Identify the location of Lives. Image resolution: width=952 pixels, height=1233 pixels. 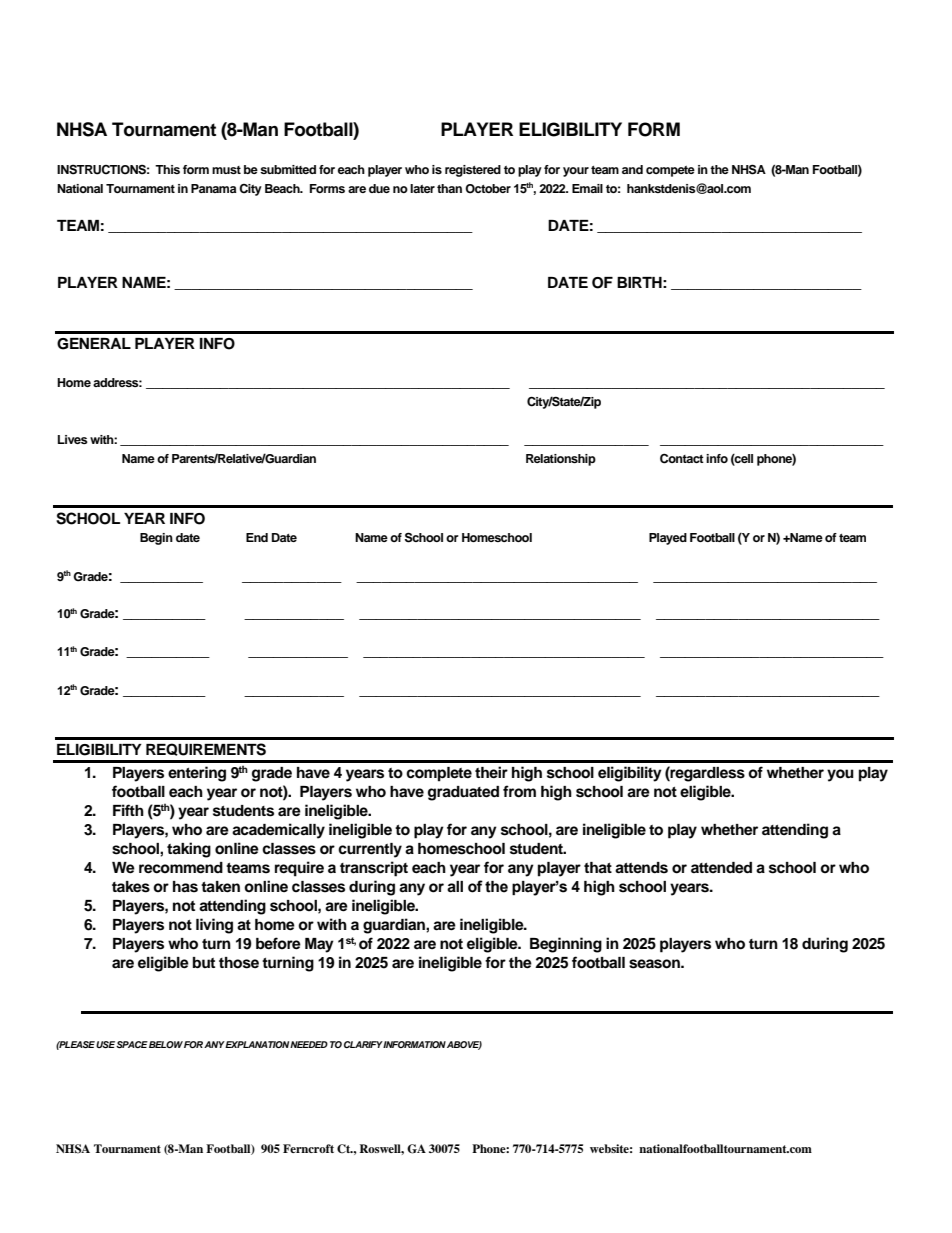
(73, 439).
